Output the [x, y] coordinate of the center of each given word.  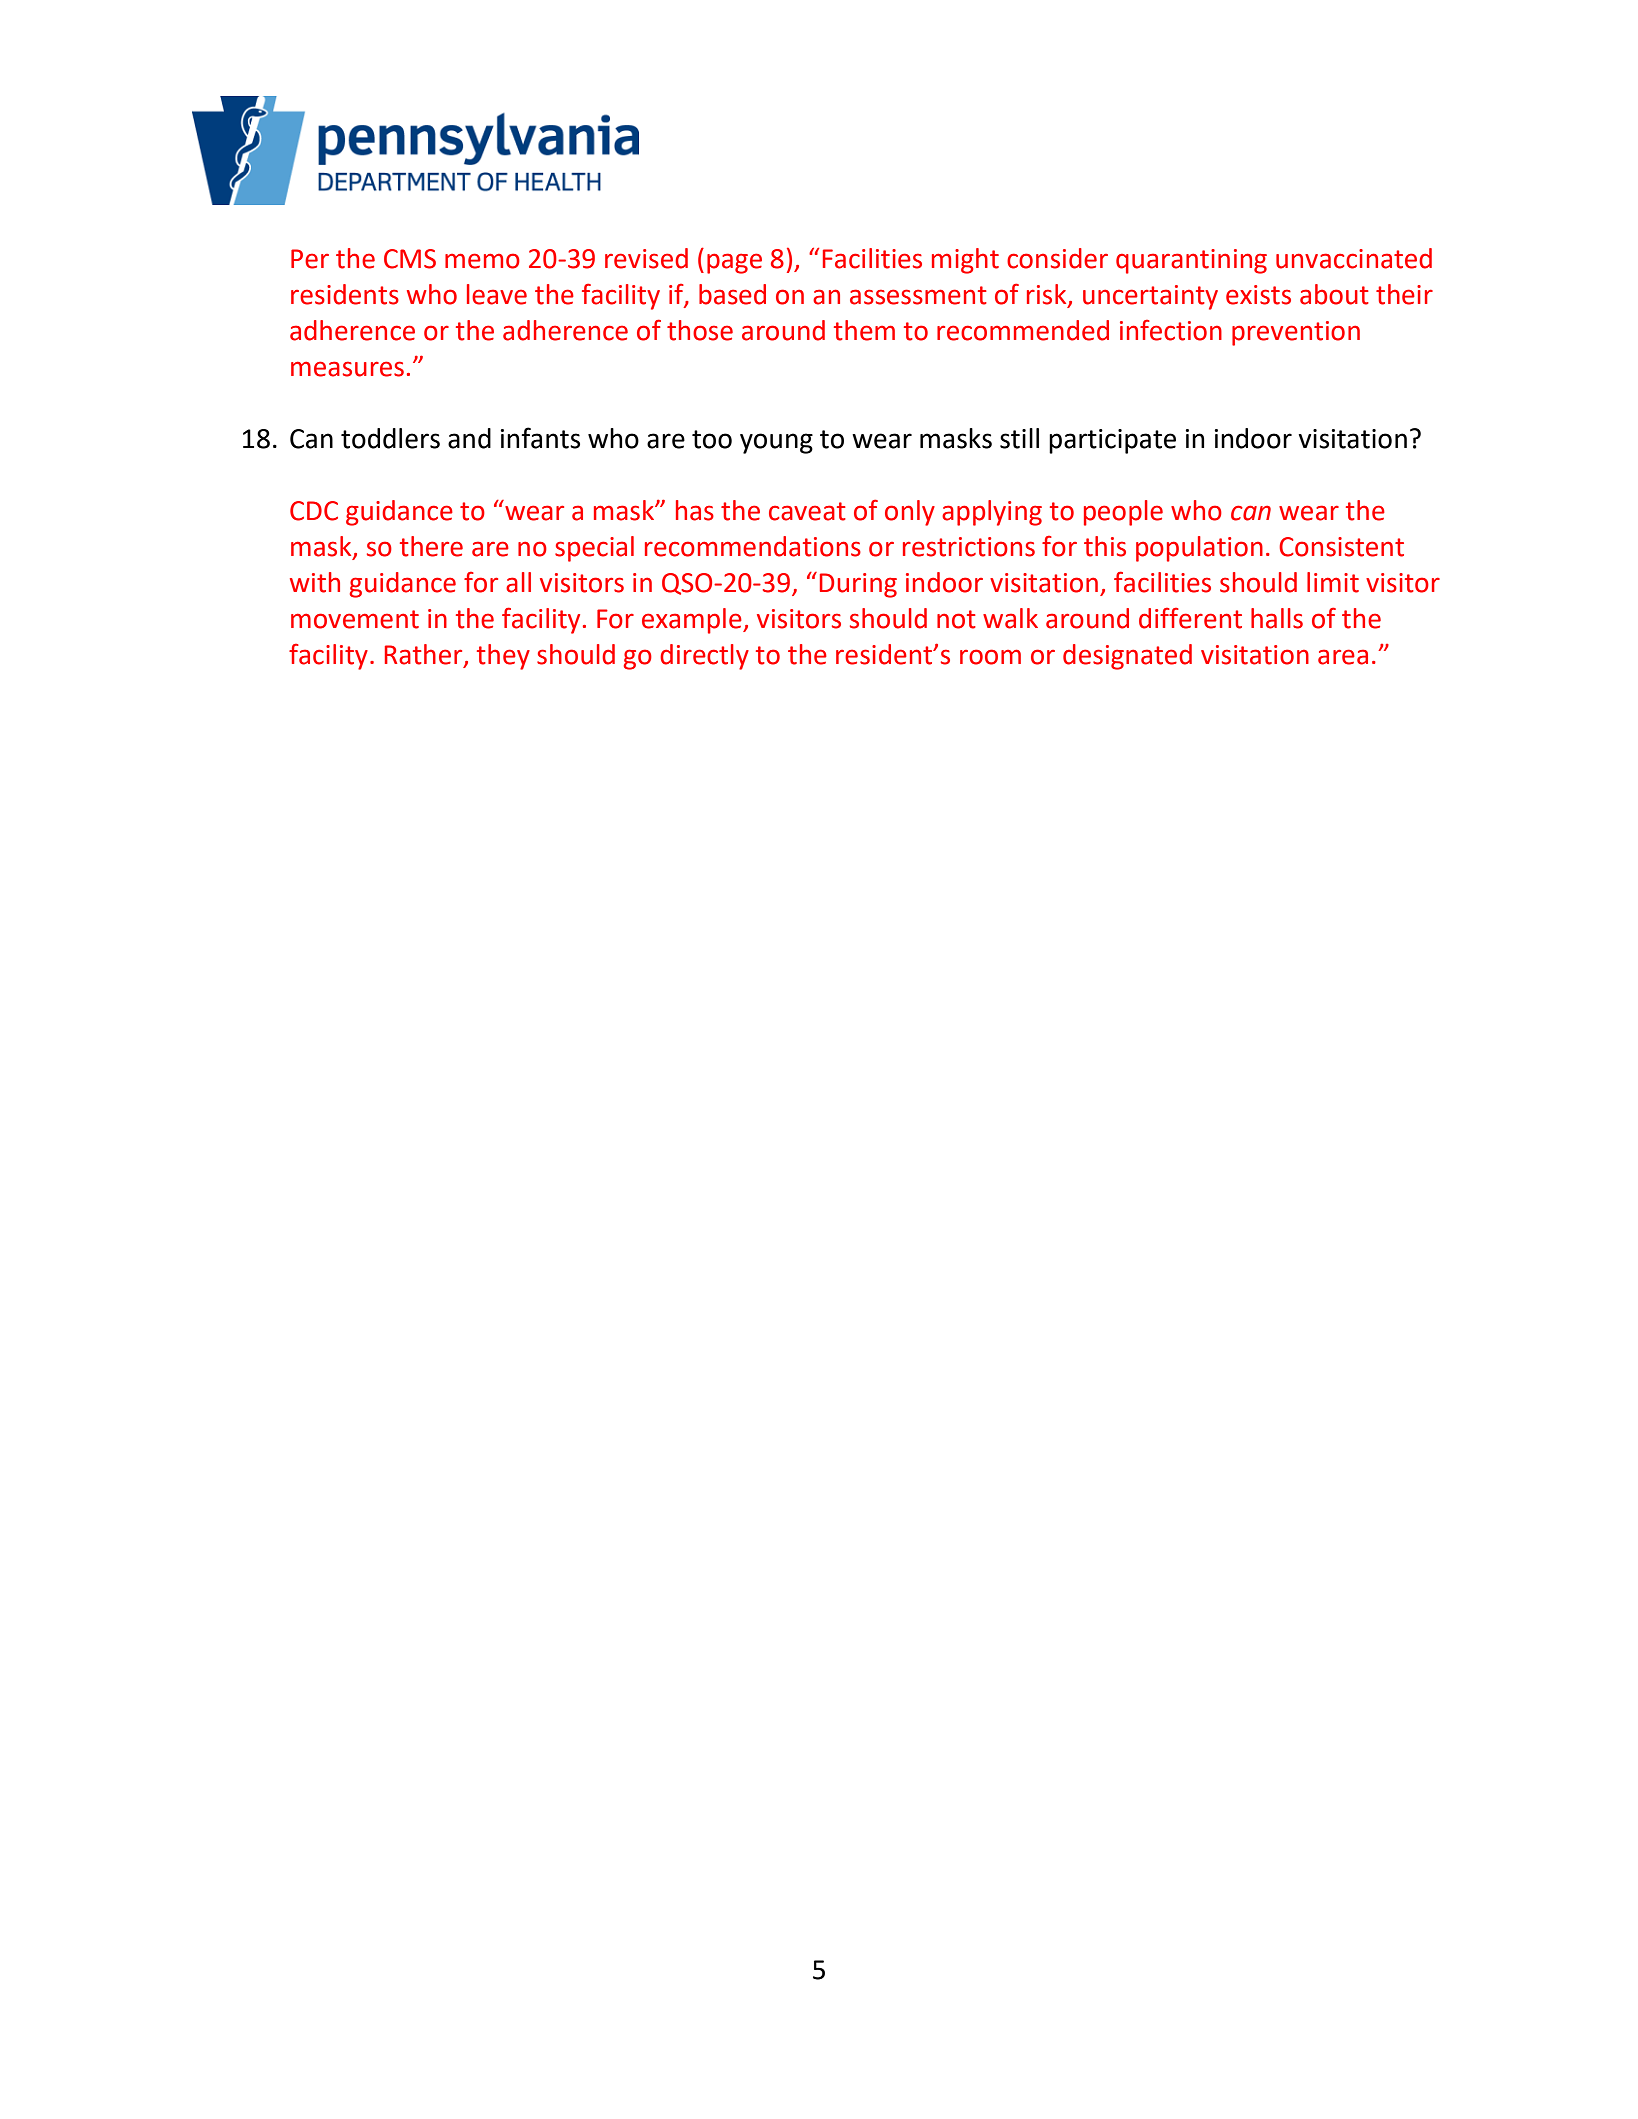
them [864, 330]
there [431, 546]
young [776, 443]
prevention [1296, 333]
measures [347, 369]
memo [482, 261]
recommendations [753, 546]
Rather [425, 655]
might [965, 261]
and [469, 438]
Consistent [1341, 547]
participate [1112, 441]
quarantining [1191, 261]
